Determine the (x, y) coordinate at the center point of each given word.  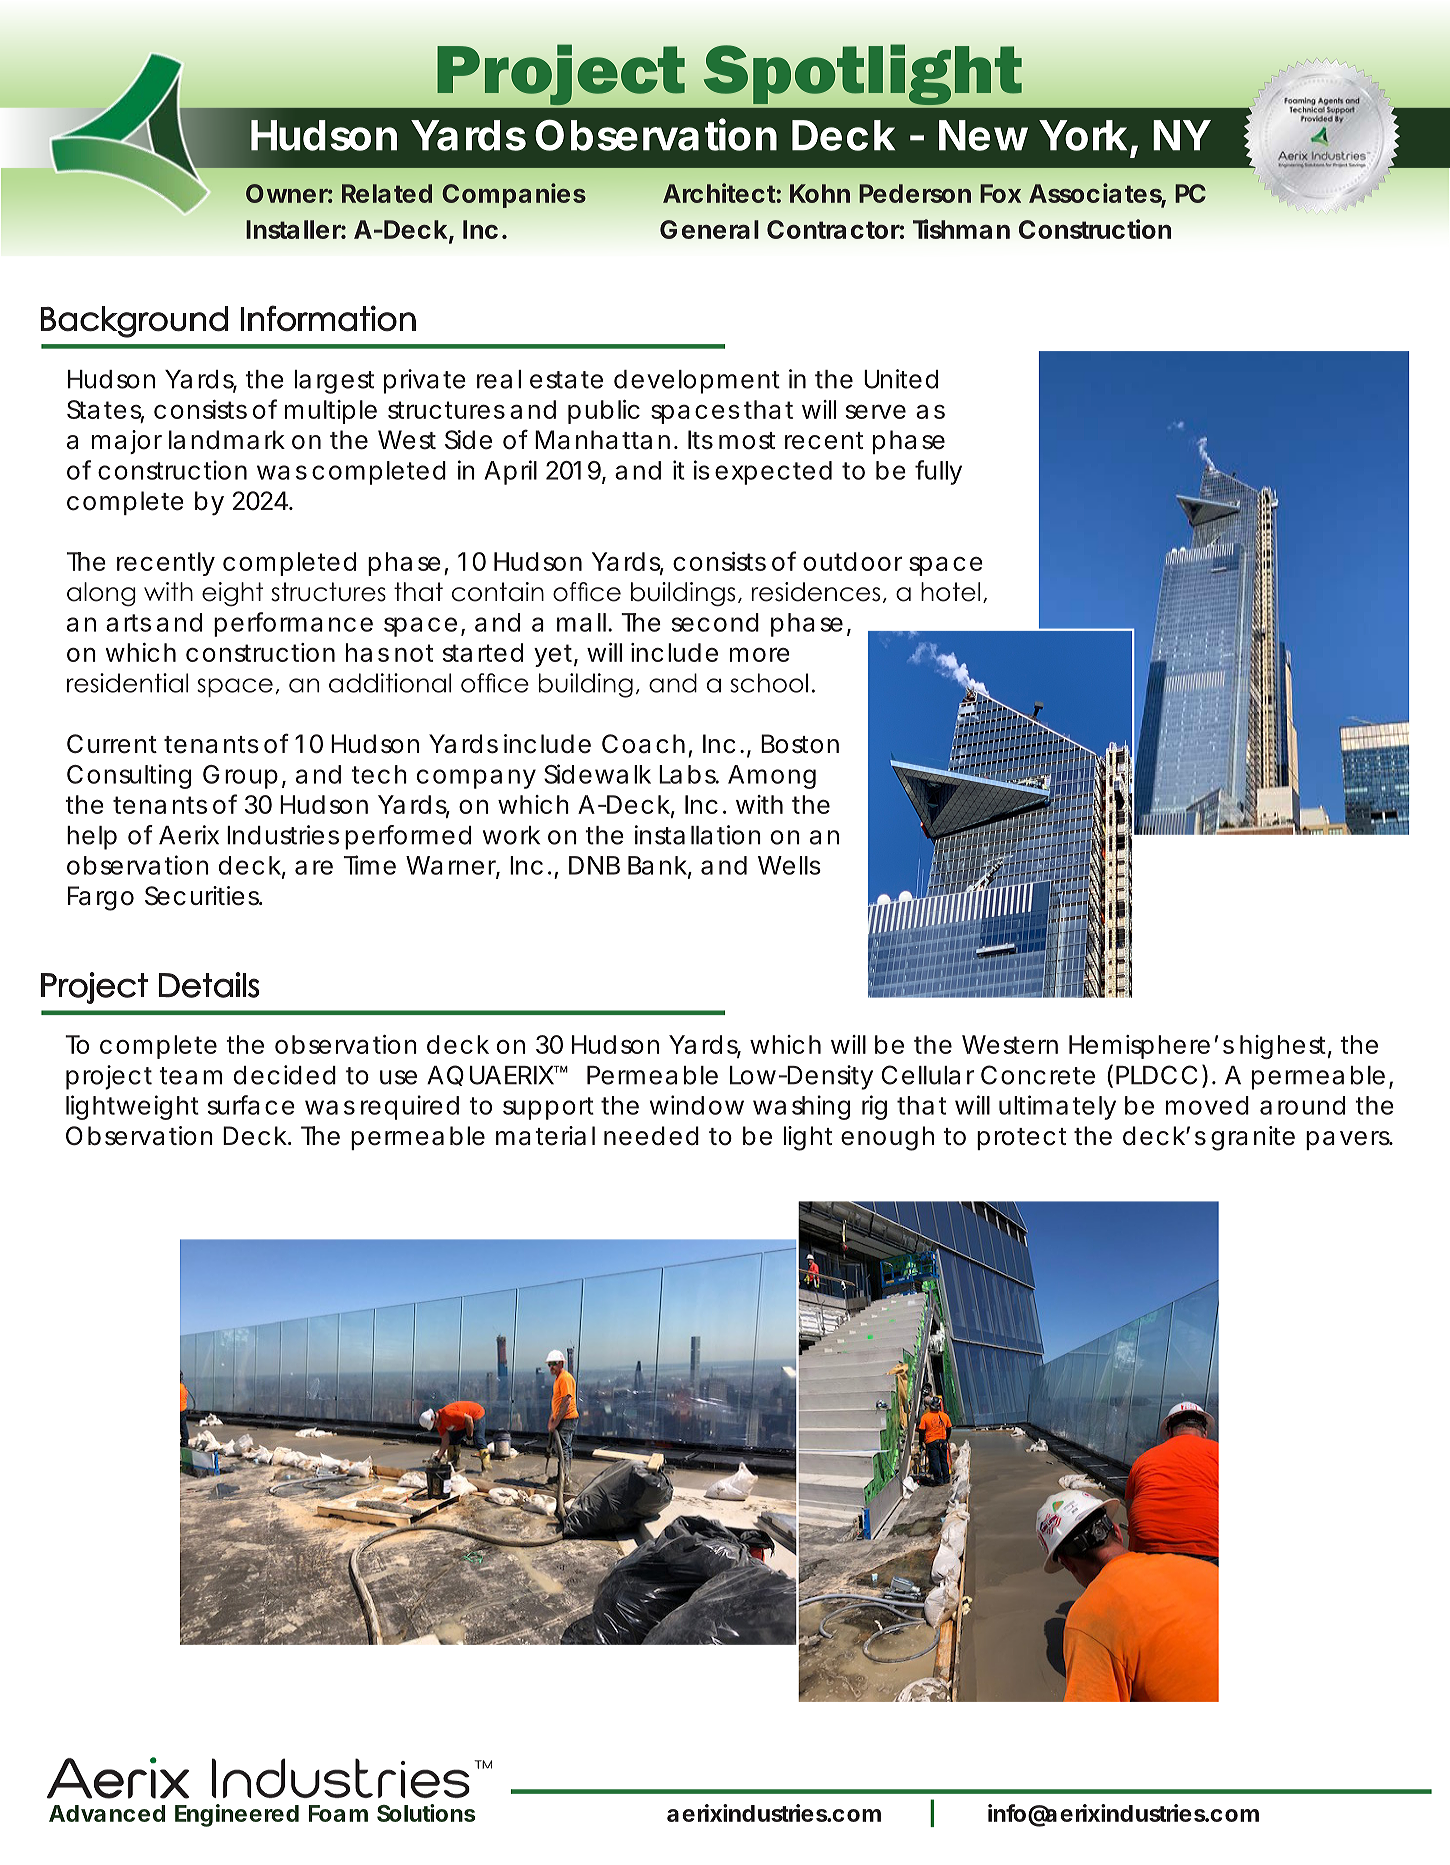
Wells (789, 865)
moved (1207, 1105)
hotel (950, 592)
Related (387, 193)
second (715, 622)
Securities (203, 896)
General (709, 229)
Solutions (426, 1813)
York (1083, 135)
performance (293, 624)
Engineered (237, 1815)
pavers (1349, 1140)
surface (251, 1105)
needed (651, 1136)
